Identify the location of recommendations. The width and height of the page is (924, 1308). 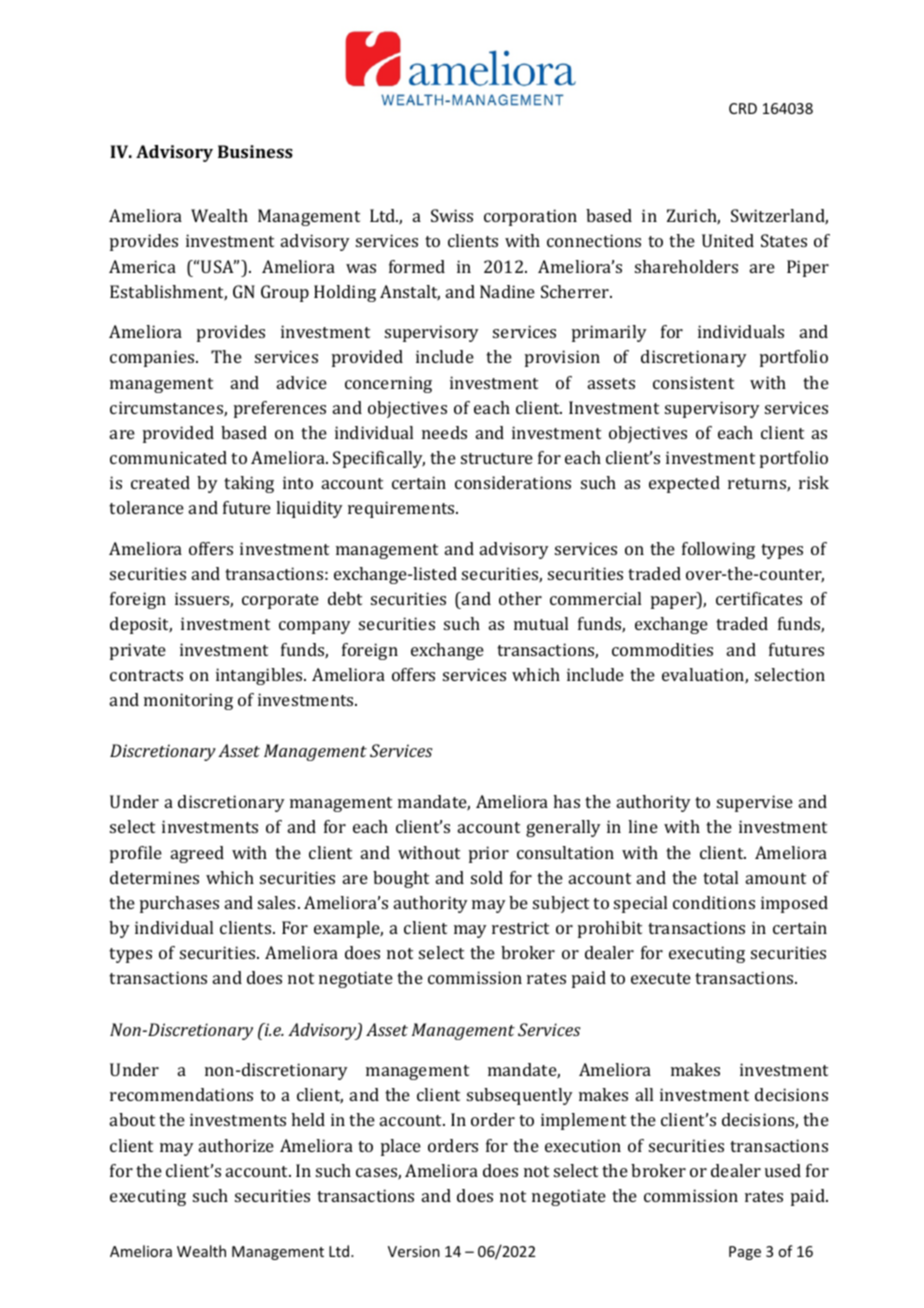
(181, 1094).
